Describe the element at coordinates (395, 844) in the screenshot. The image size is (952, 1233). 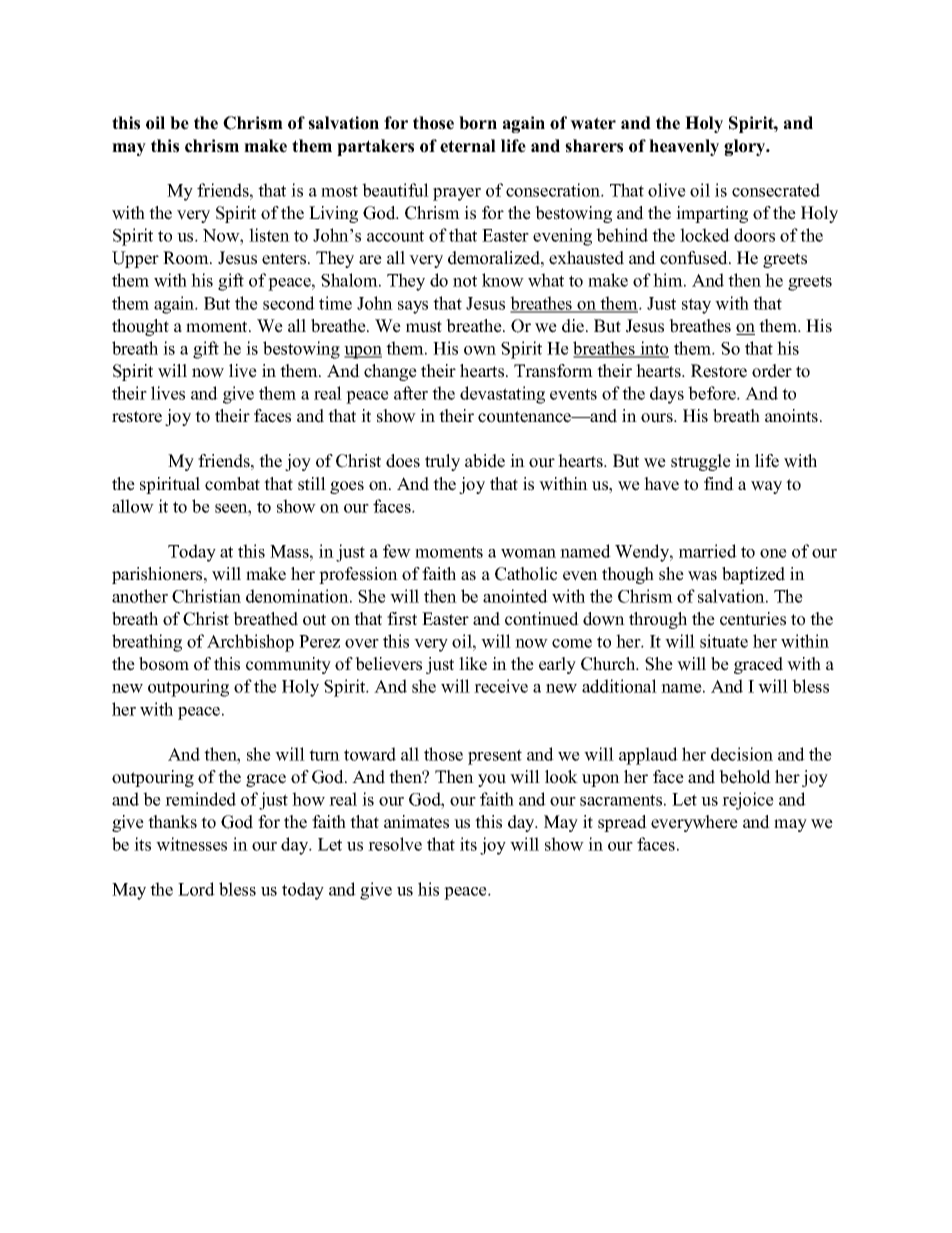
I see `resolve` at that location.
